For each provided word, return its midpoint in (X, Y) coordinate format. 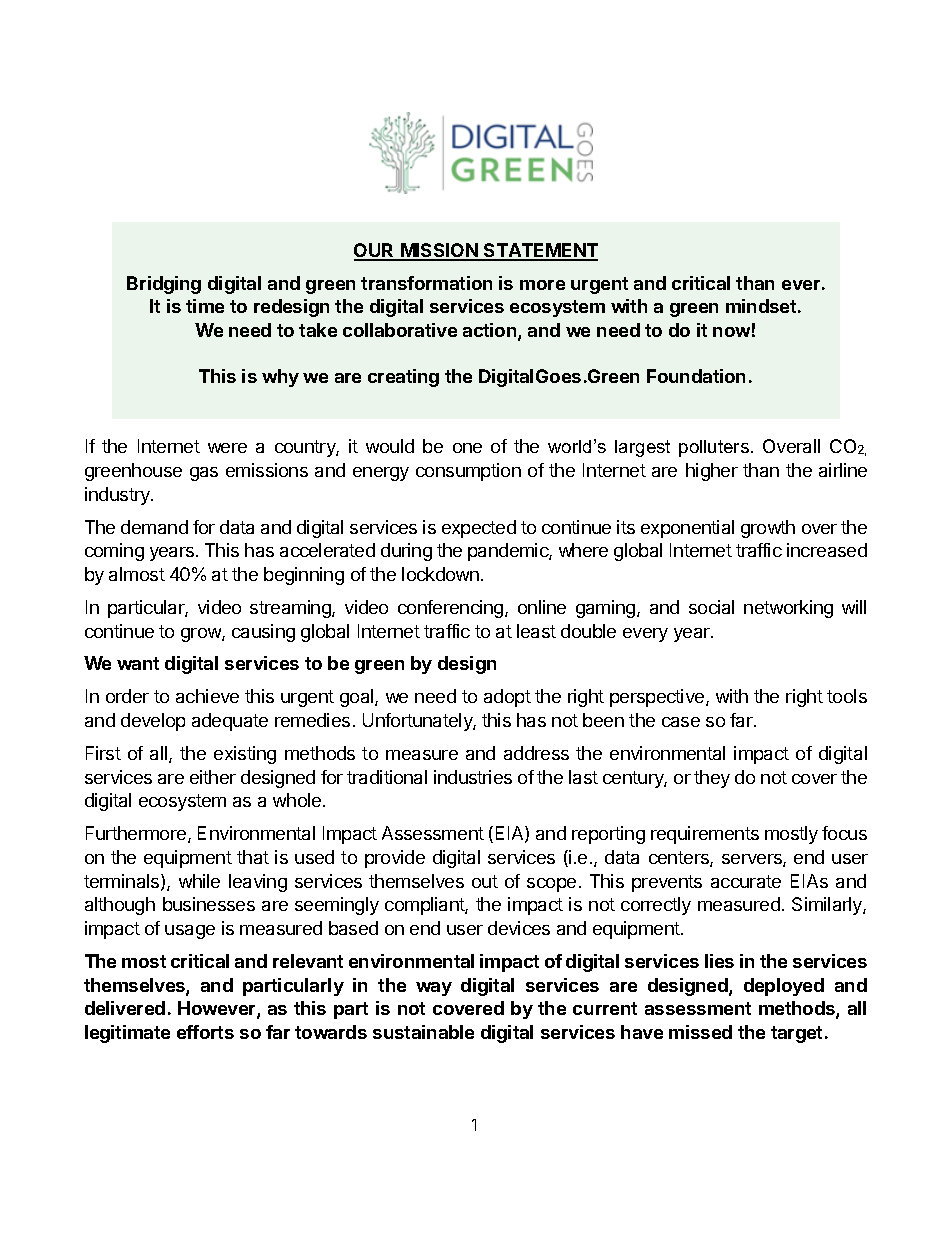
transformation (426, 283)
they (712, 779)
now (731, 332)
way (434, 989)
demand (154, 527)
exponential (687, 529)
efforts (205, 1032)
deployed (784, 987)
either (213, 777)
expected (479, 529)
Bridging (164, 285)
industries (473, 777)
